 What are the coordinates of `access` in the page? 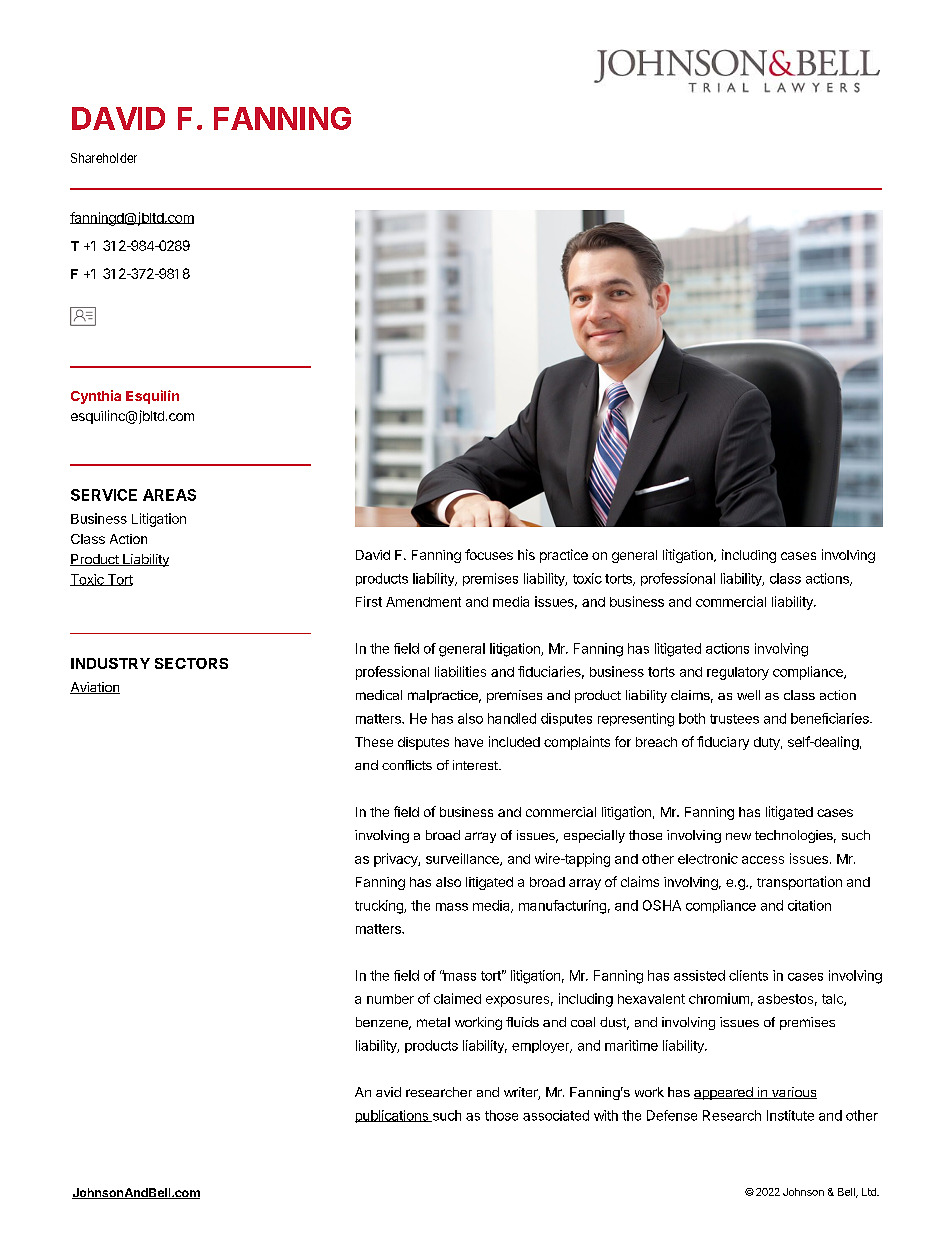 It's located at (763, 860).
